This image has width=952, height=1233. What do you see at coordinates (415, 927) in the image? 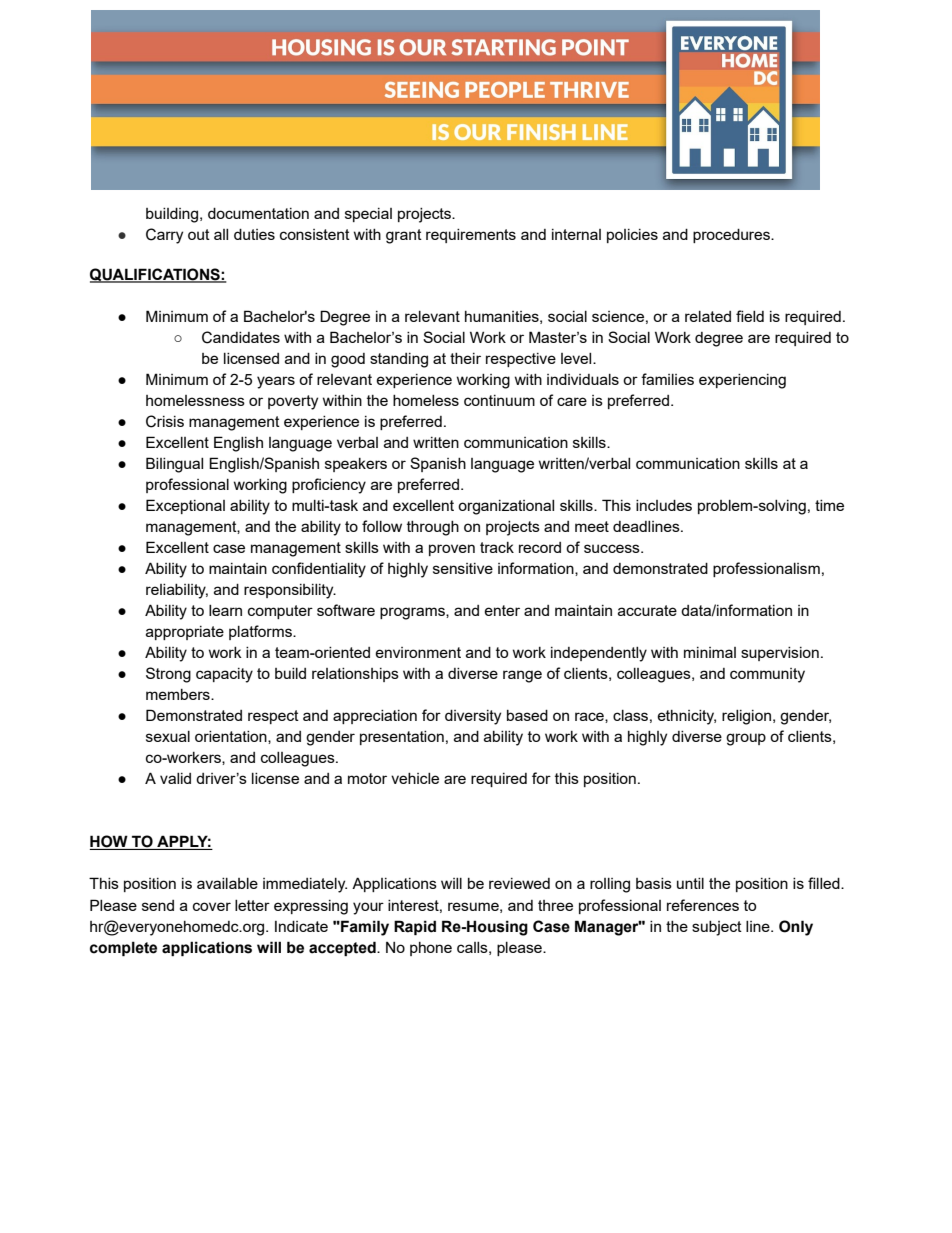
I see `Rapid` at bounding box center [415, 927].
